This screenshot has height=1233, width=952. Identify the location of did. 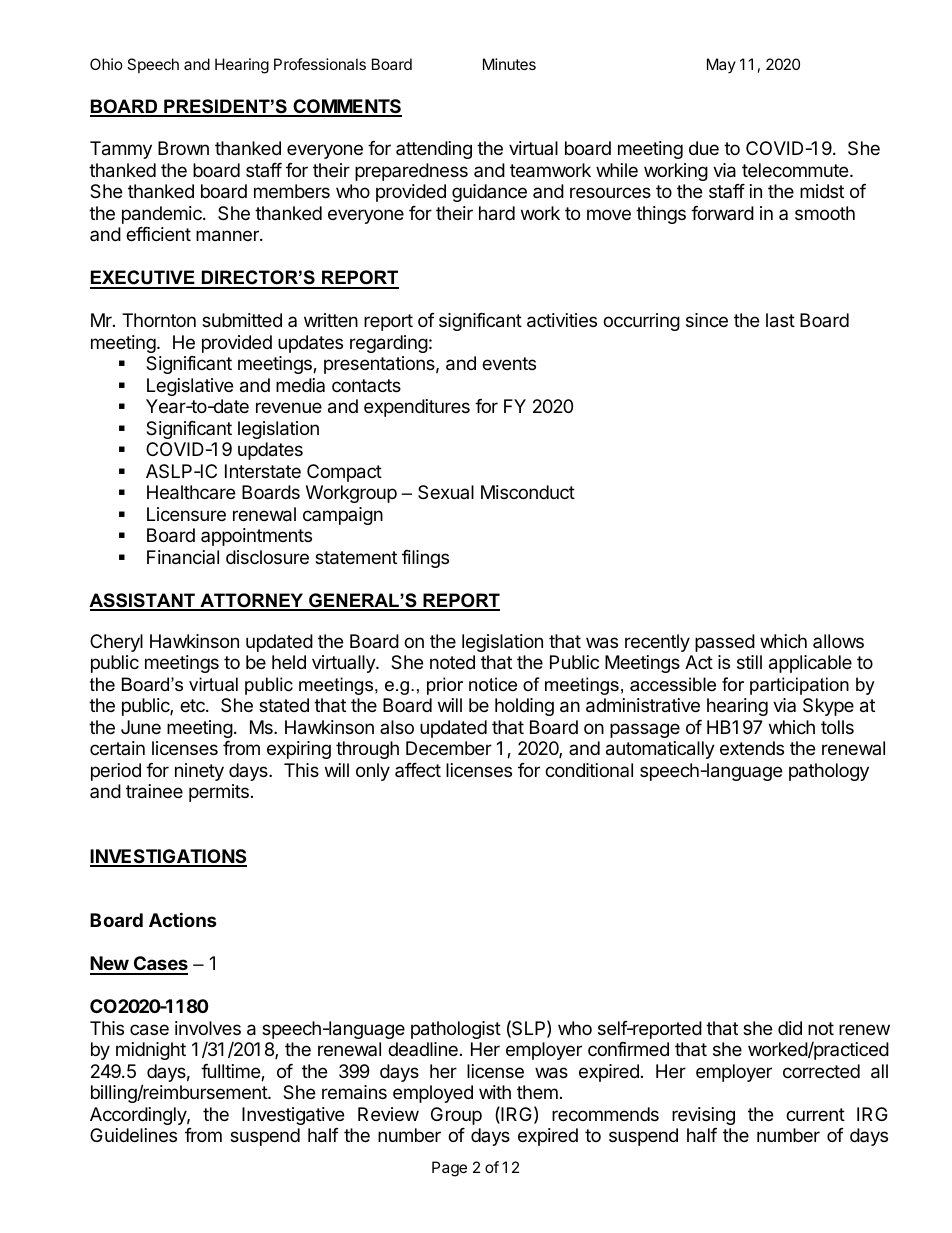
(790, 1028).
